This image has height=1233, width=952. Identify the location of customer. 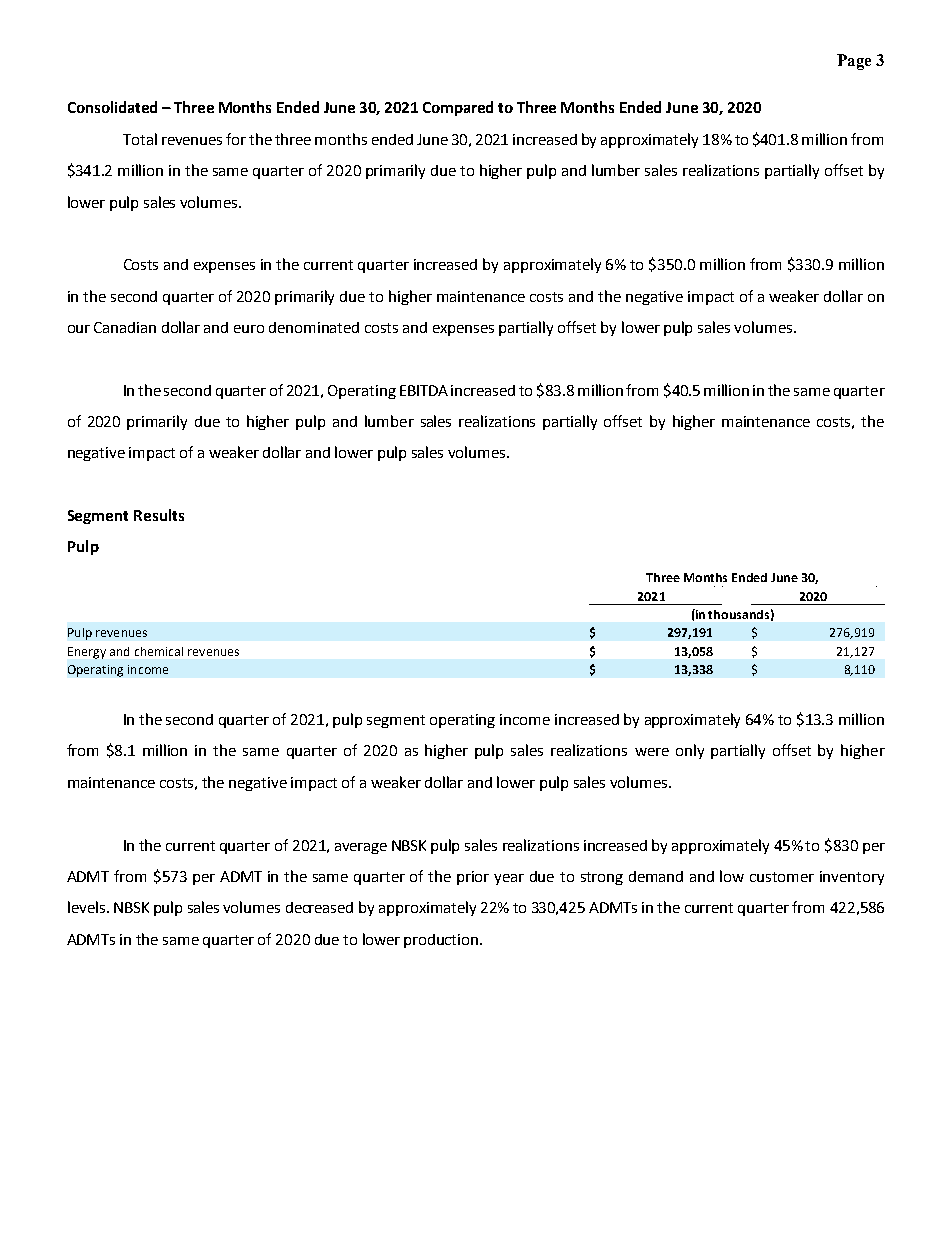
(782, 877).
